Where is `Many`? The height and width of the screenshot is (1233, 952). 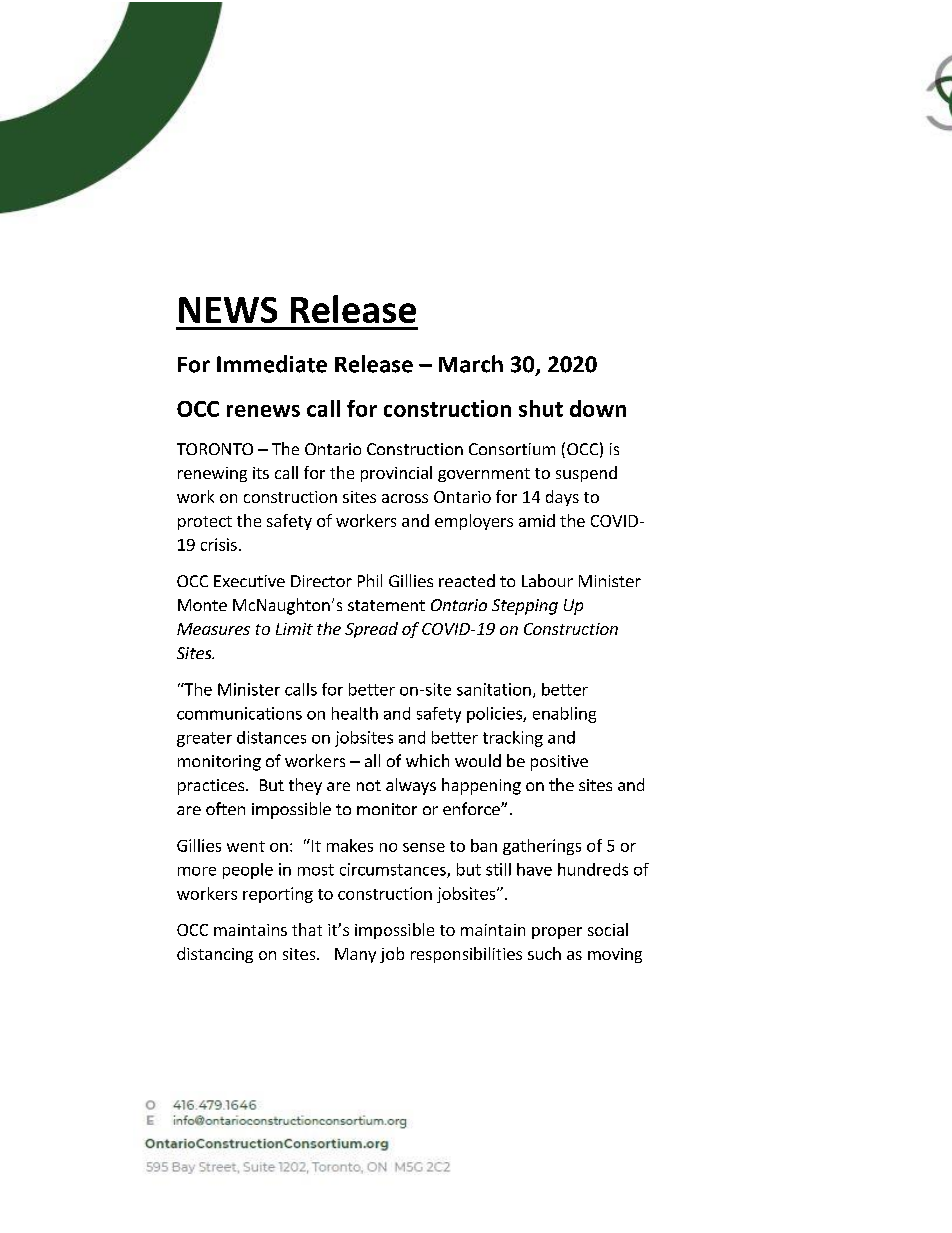
Many is located at coordinates (355, 955).
